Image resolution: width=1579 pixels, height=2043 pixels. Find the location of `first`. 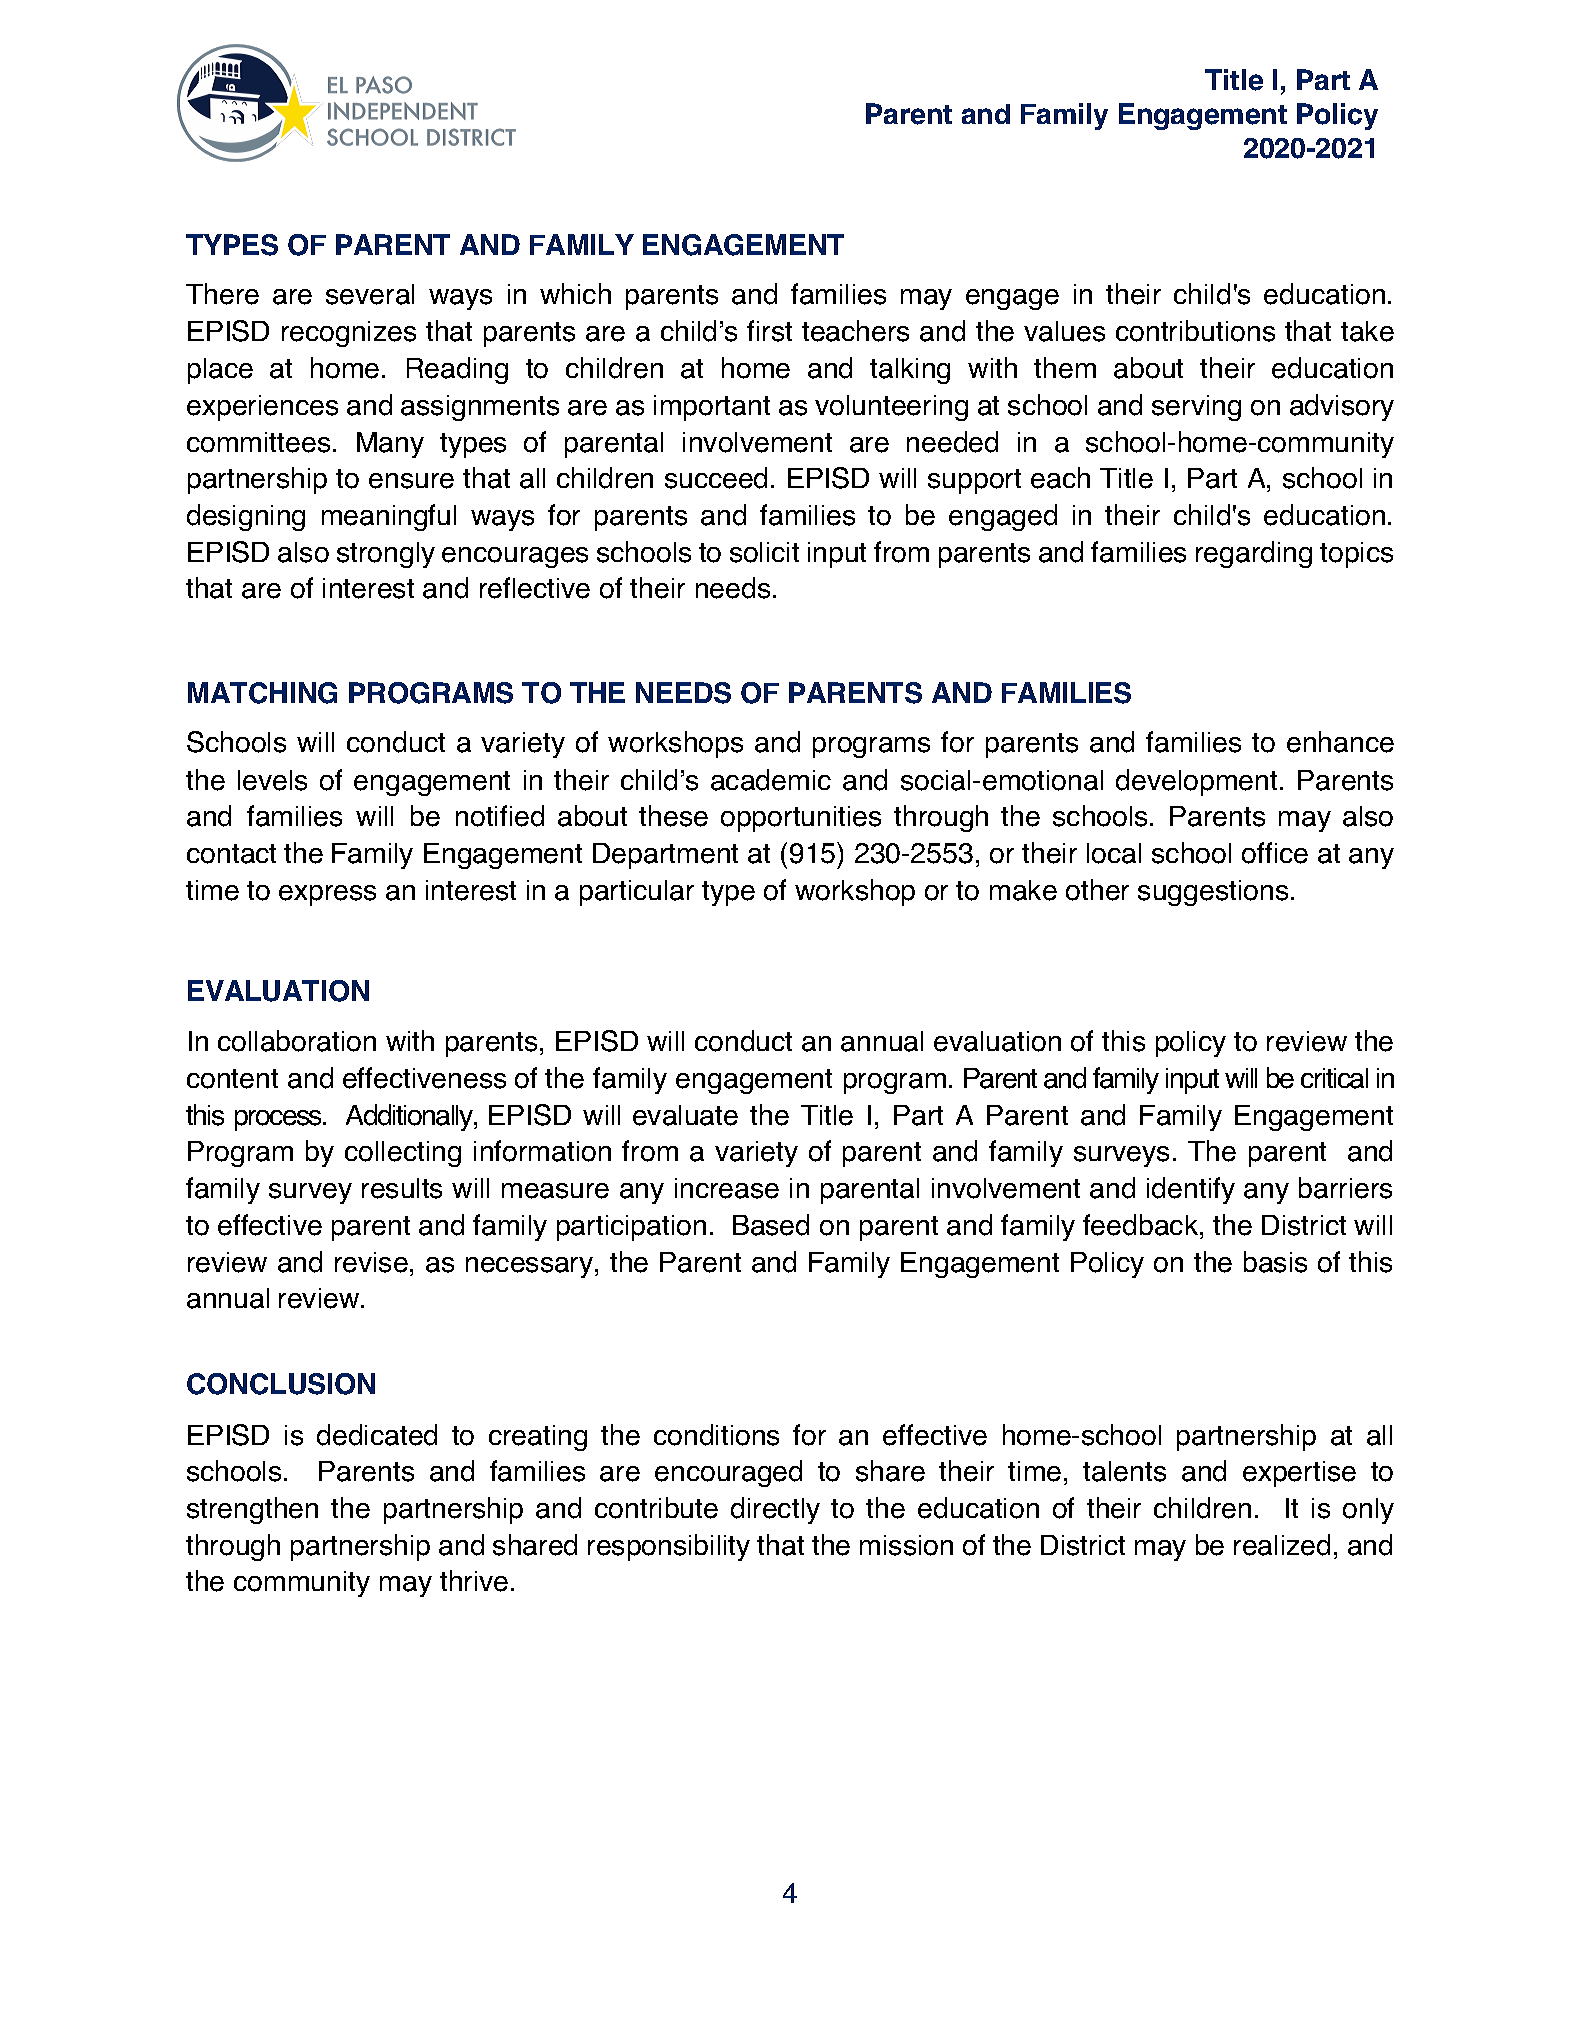

first is located at coordinates (769, 331).
